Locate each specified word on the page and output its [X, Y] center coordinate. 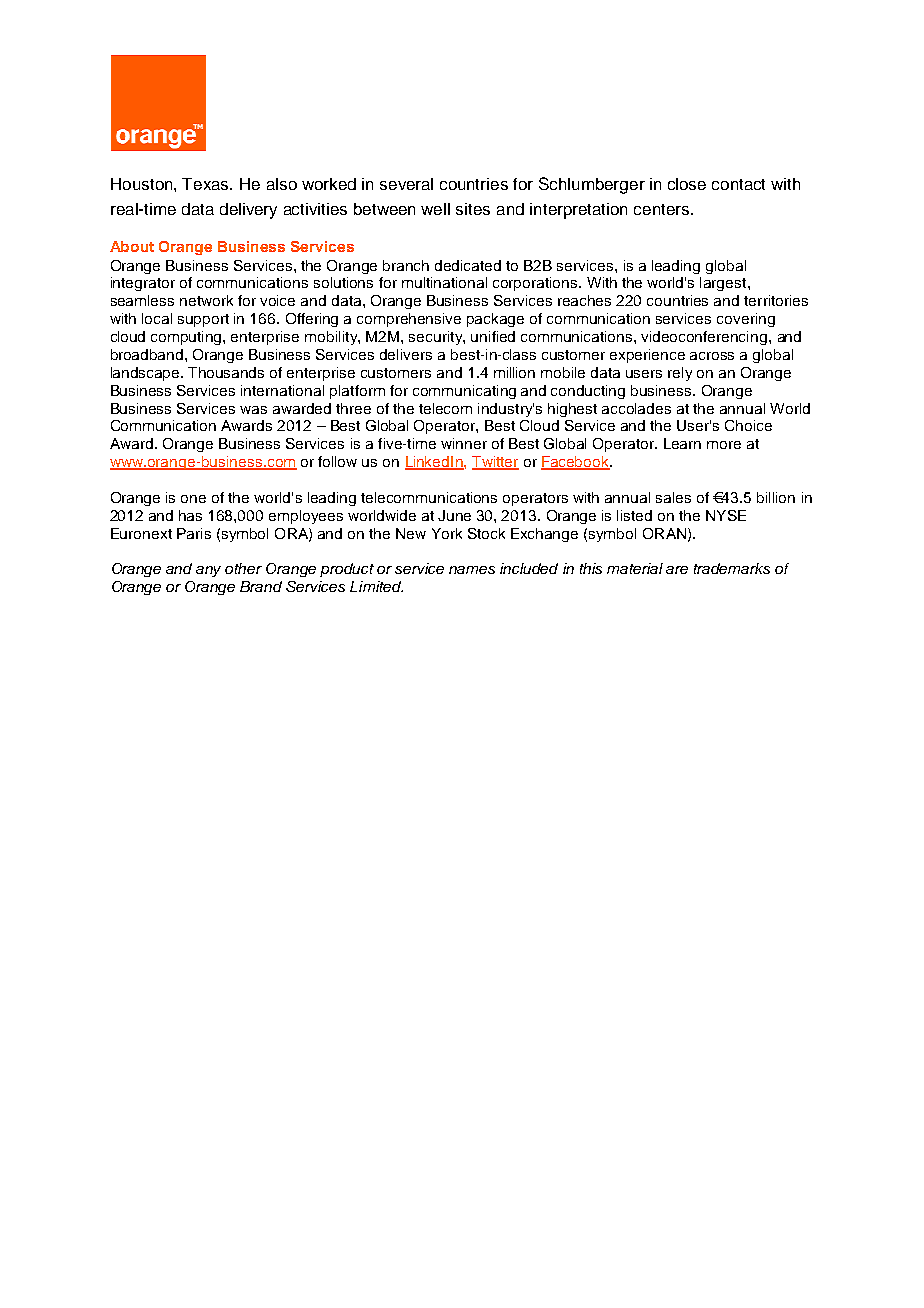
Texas [206, 184]
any [208, 571]
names [472, 570]
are [677, 570]
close [687, 184]
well [435, 209]
